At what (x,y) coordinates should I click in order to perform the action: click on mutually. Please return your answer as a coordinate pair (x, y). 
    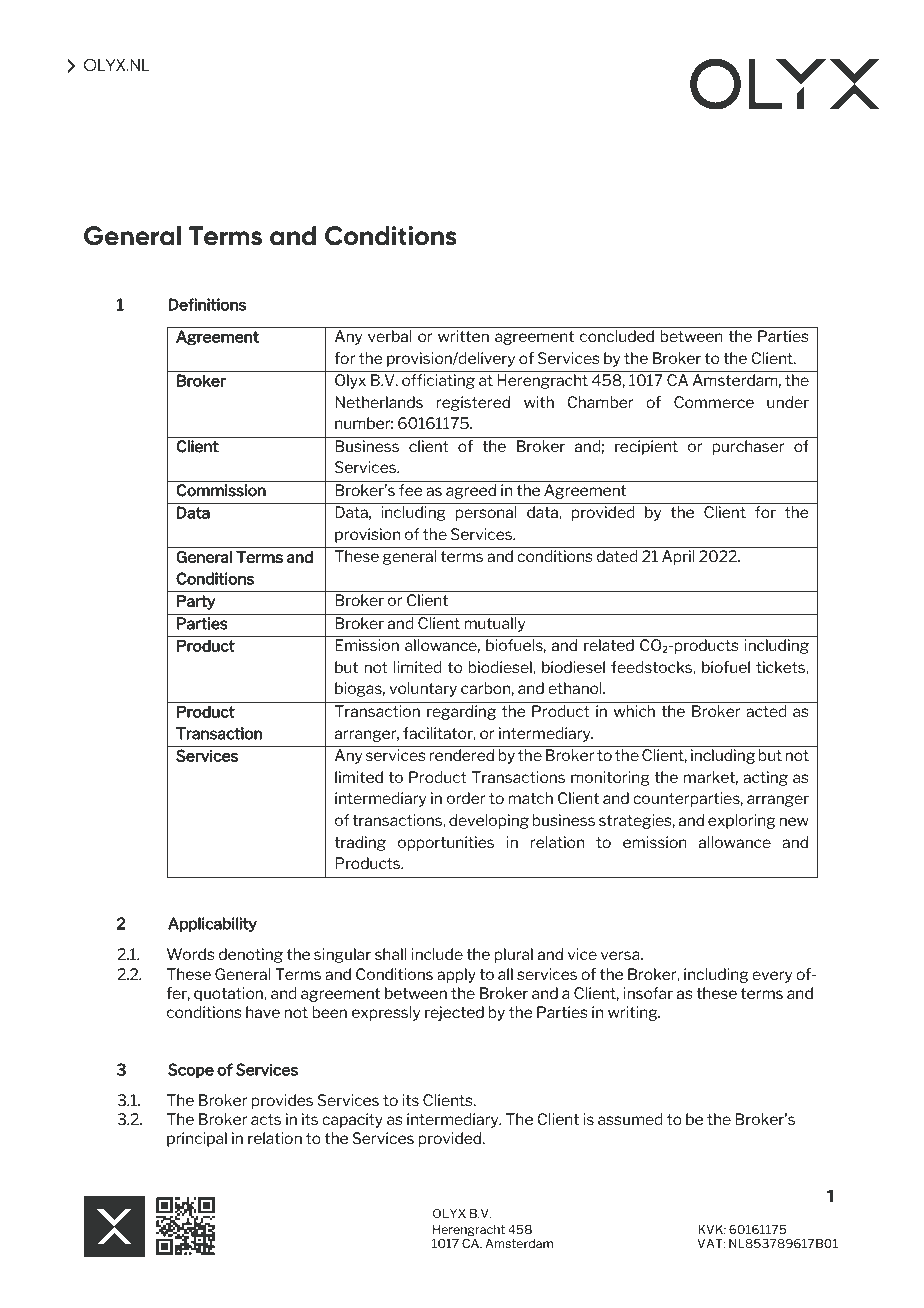
    Looking at the image, I should click on (494, 624).
